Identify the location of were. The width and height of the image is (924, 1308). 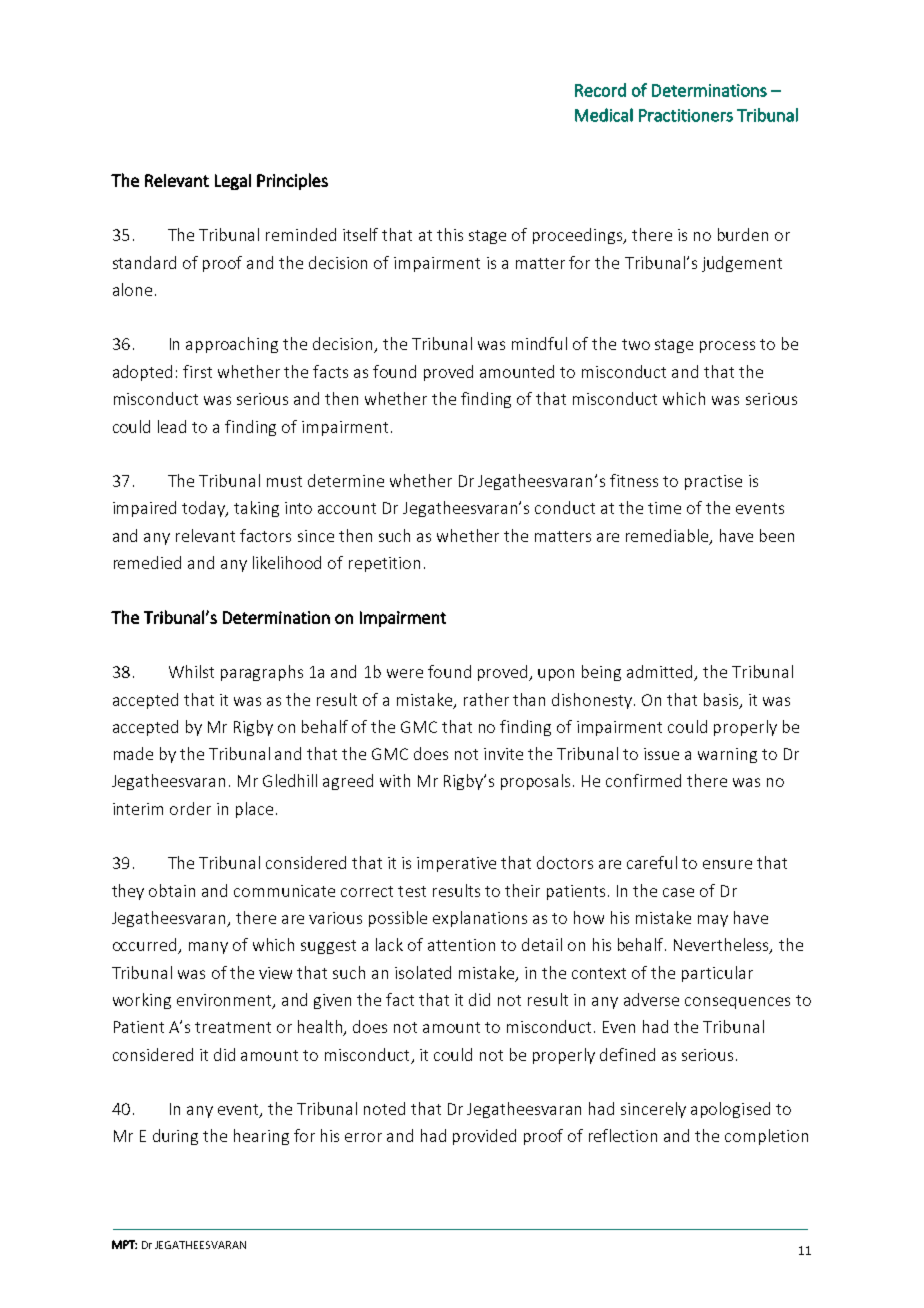
(405, 673).
